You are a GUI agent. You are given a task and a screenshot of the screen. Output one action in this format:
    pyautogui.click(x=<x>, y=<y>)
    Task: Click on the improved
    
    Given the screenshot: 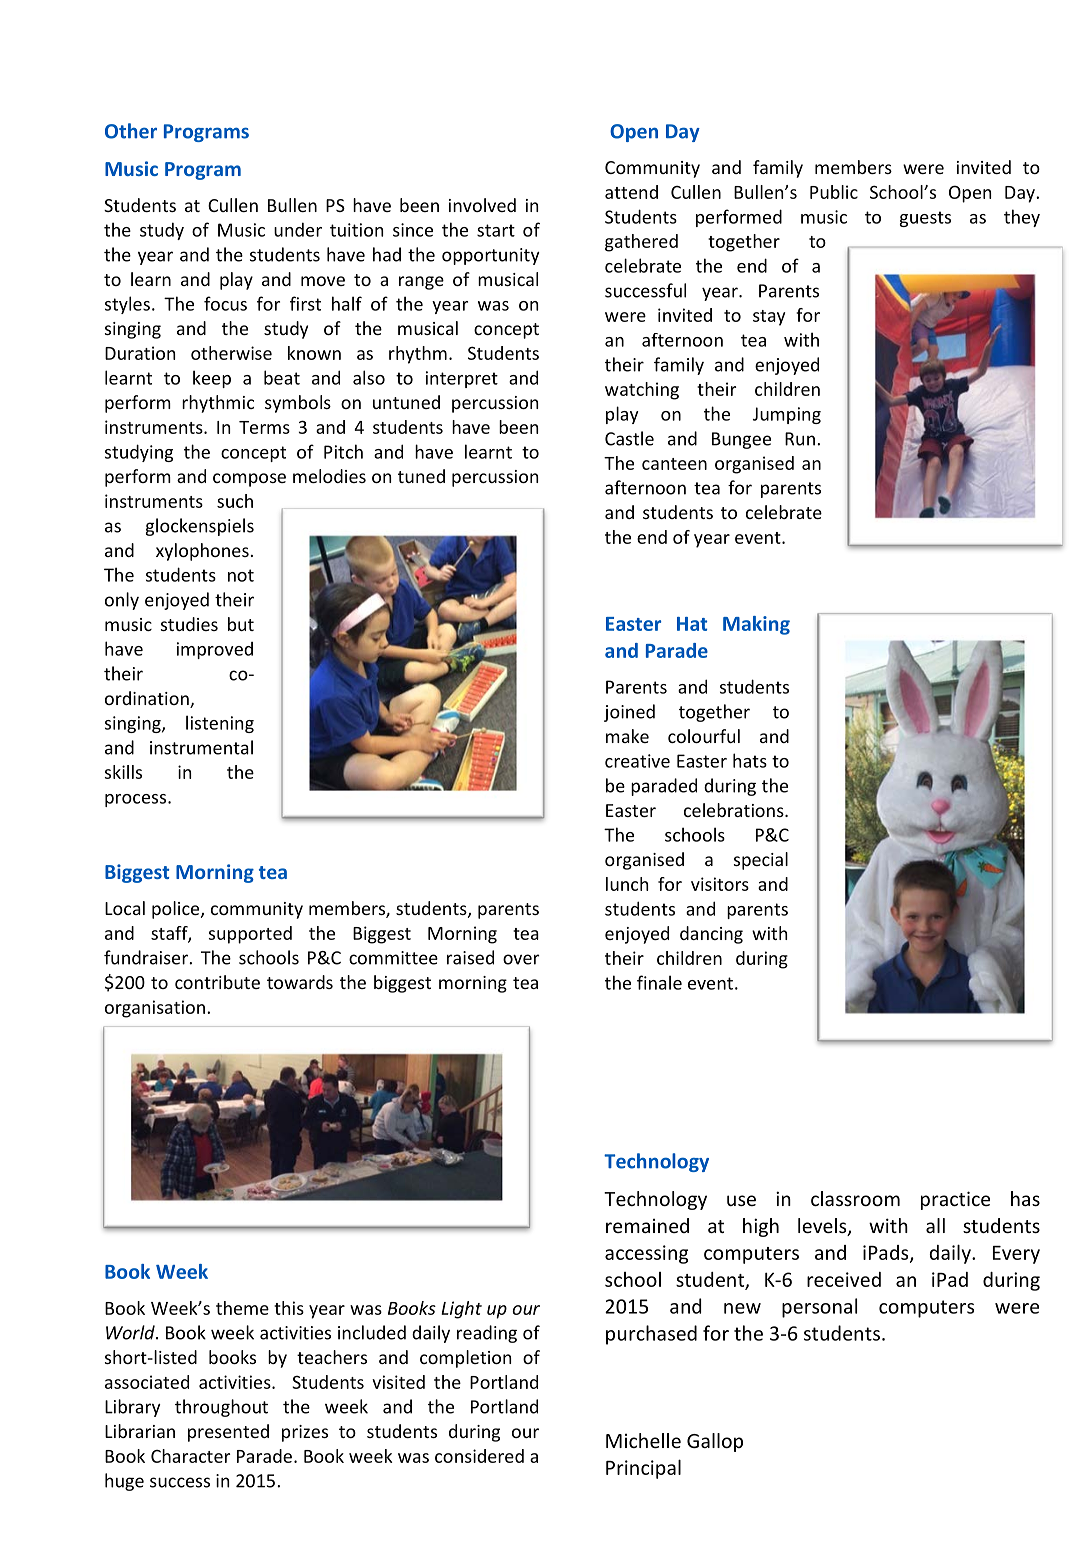 What is the action you would take?
    pyautogui.click(x=215, y=650)
